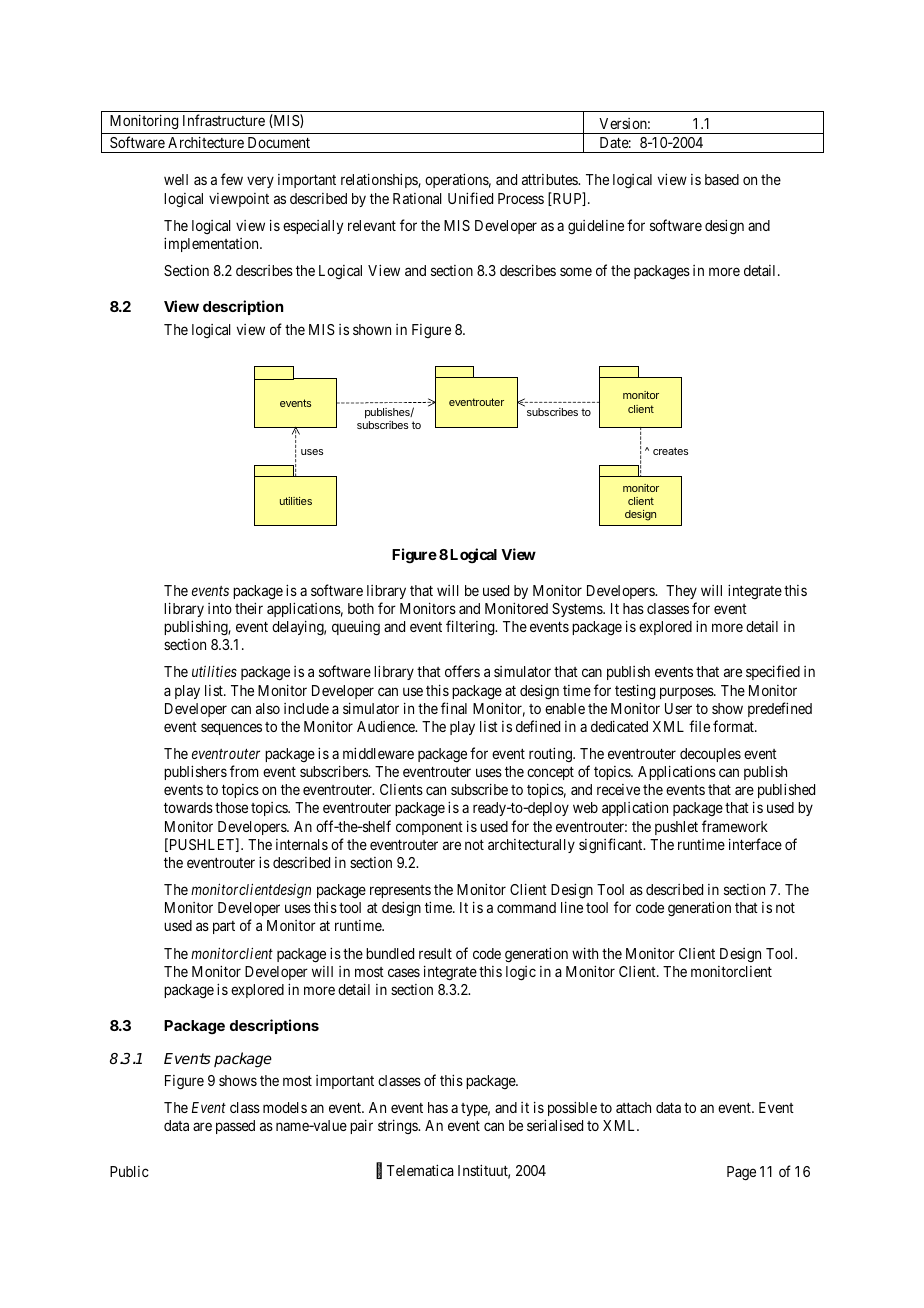  Describe the element at coordinates (633, 1107) in the image. I see `attach` at that location.
